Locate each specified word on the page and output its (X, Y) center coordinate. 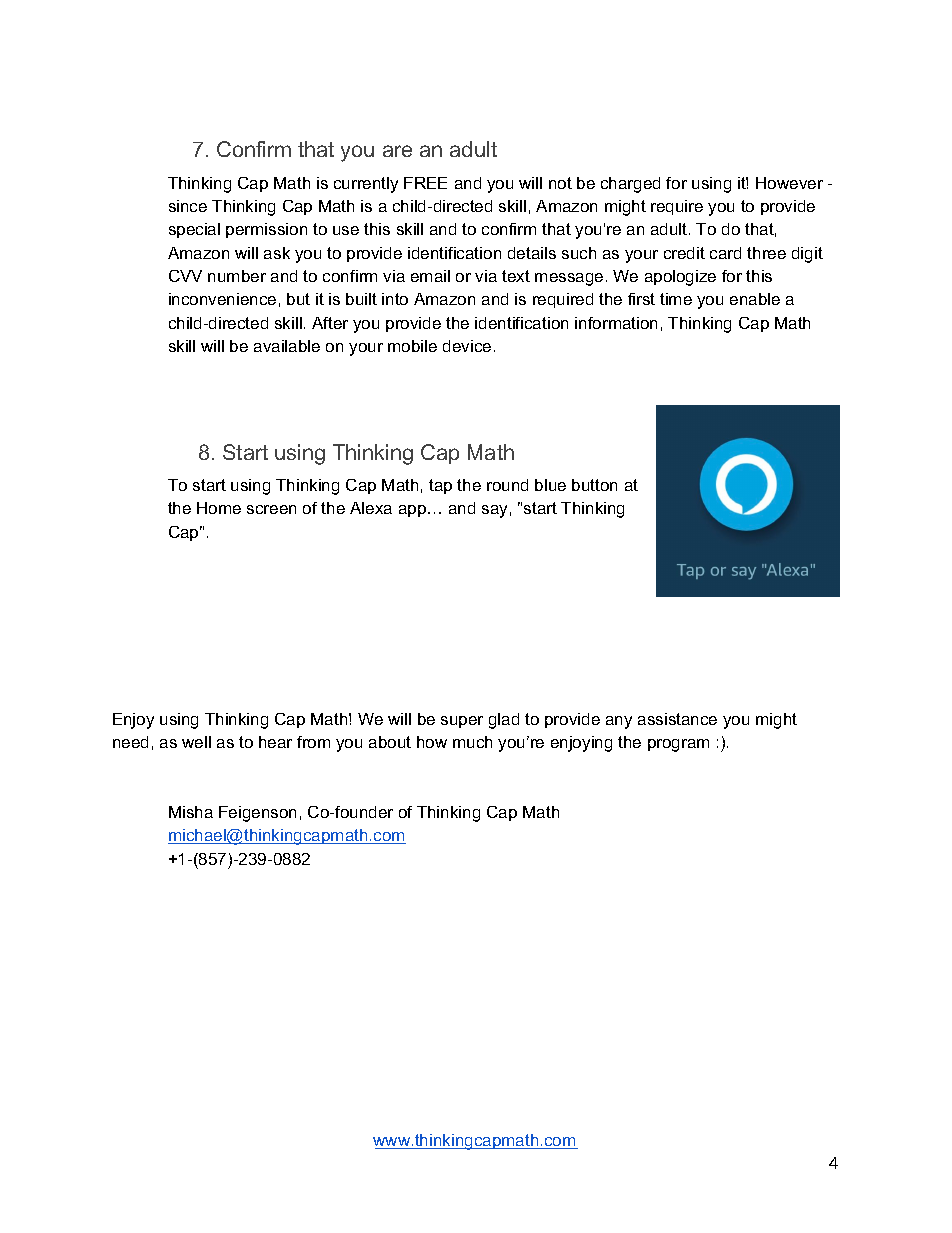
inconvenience (222, 299)
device (467, 346)
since (188, 206)
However (789, 183)
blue (550, 485)
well (196, 742)
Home (219, 508)
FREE (425, 183)
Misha (191, 812)
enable (755, 299)
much (472, 742)
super (462, 722)
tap (440, 486)
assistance (677, 719)
